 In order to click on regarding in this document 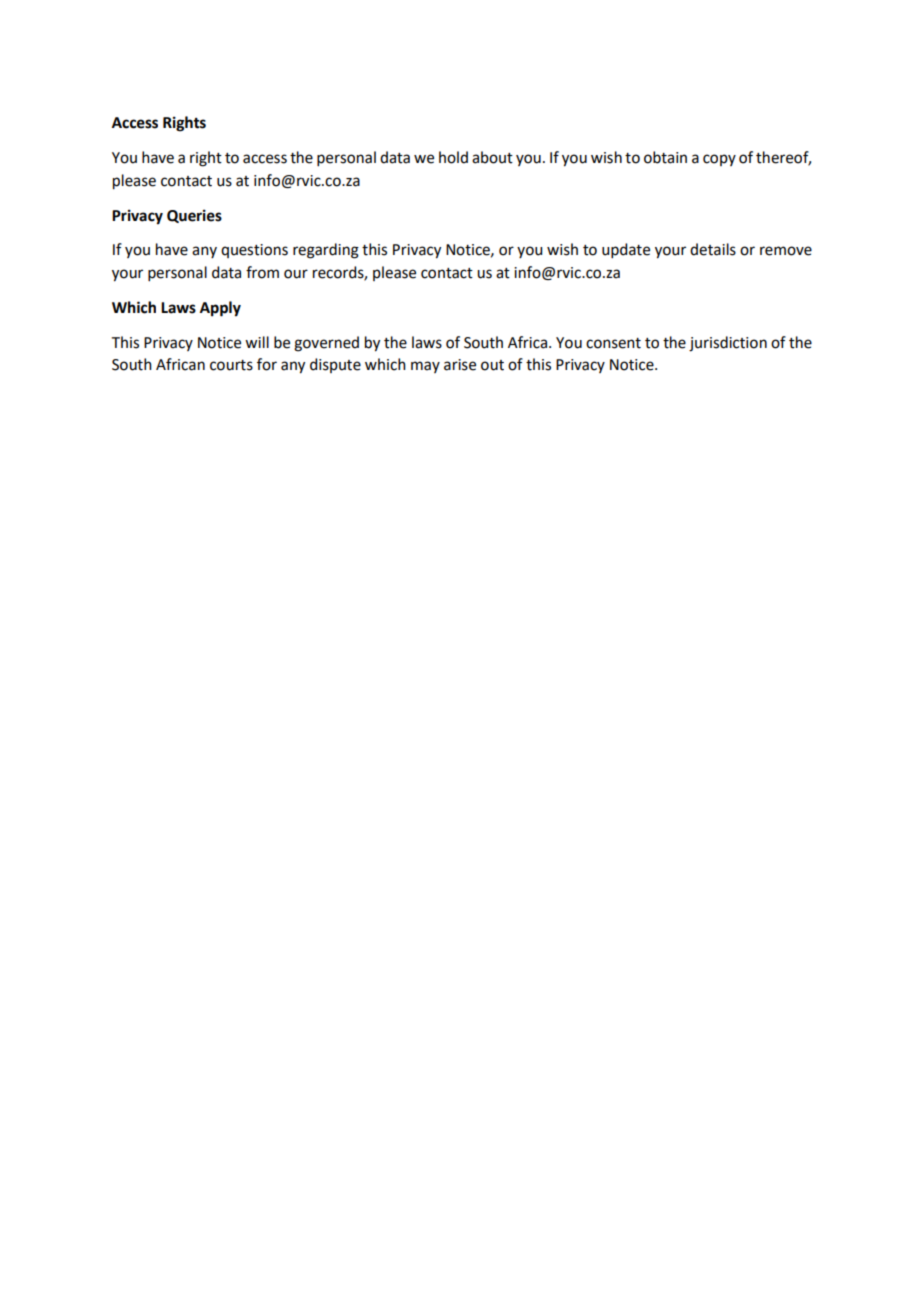, I will do `click(326, 251)`.
